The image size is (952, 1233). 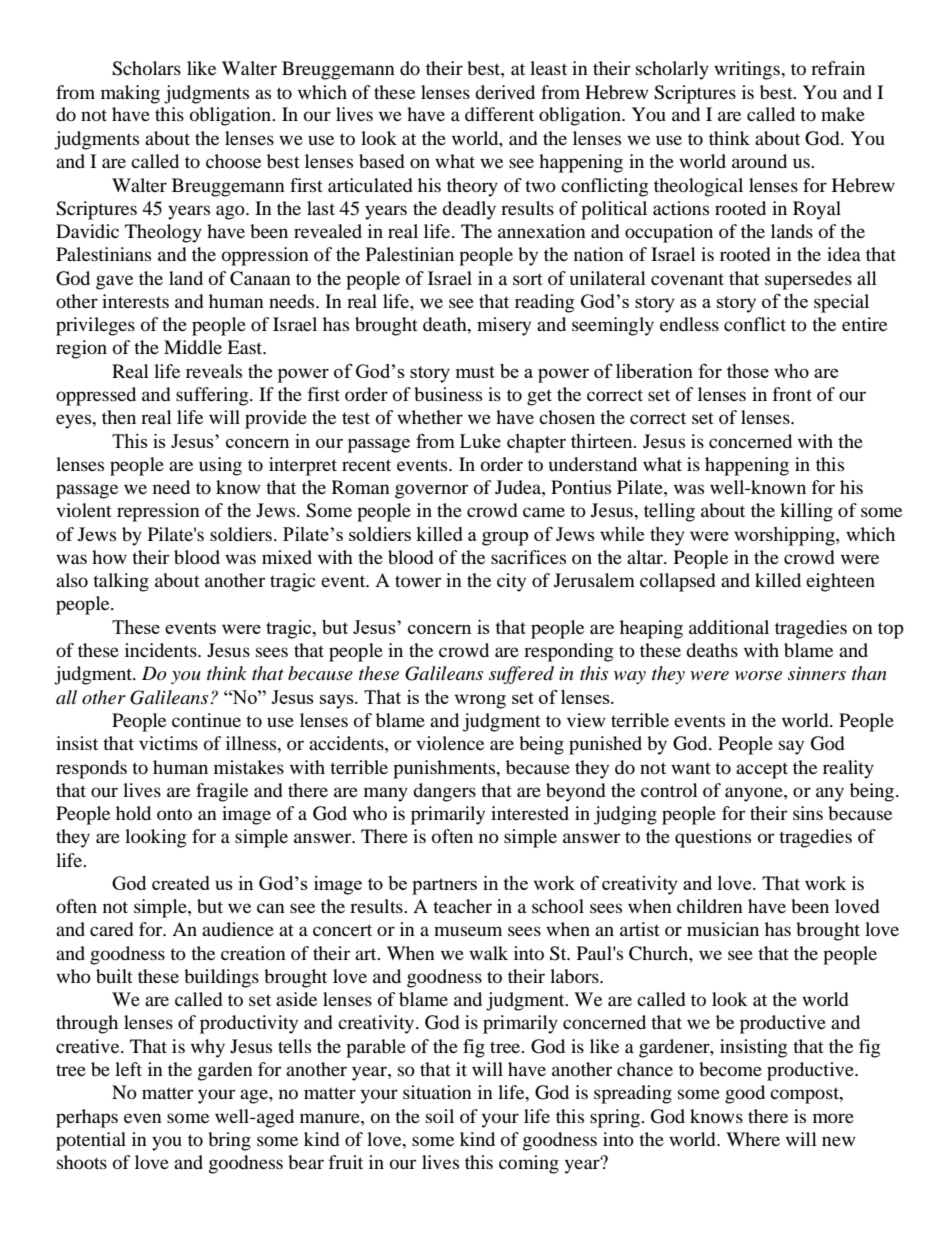 I want to click on front, so click(x=792, y=394).
